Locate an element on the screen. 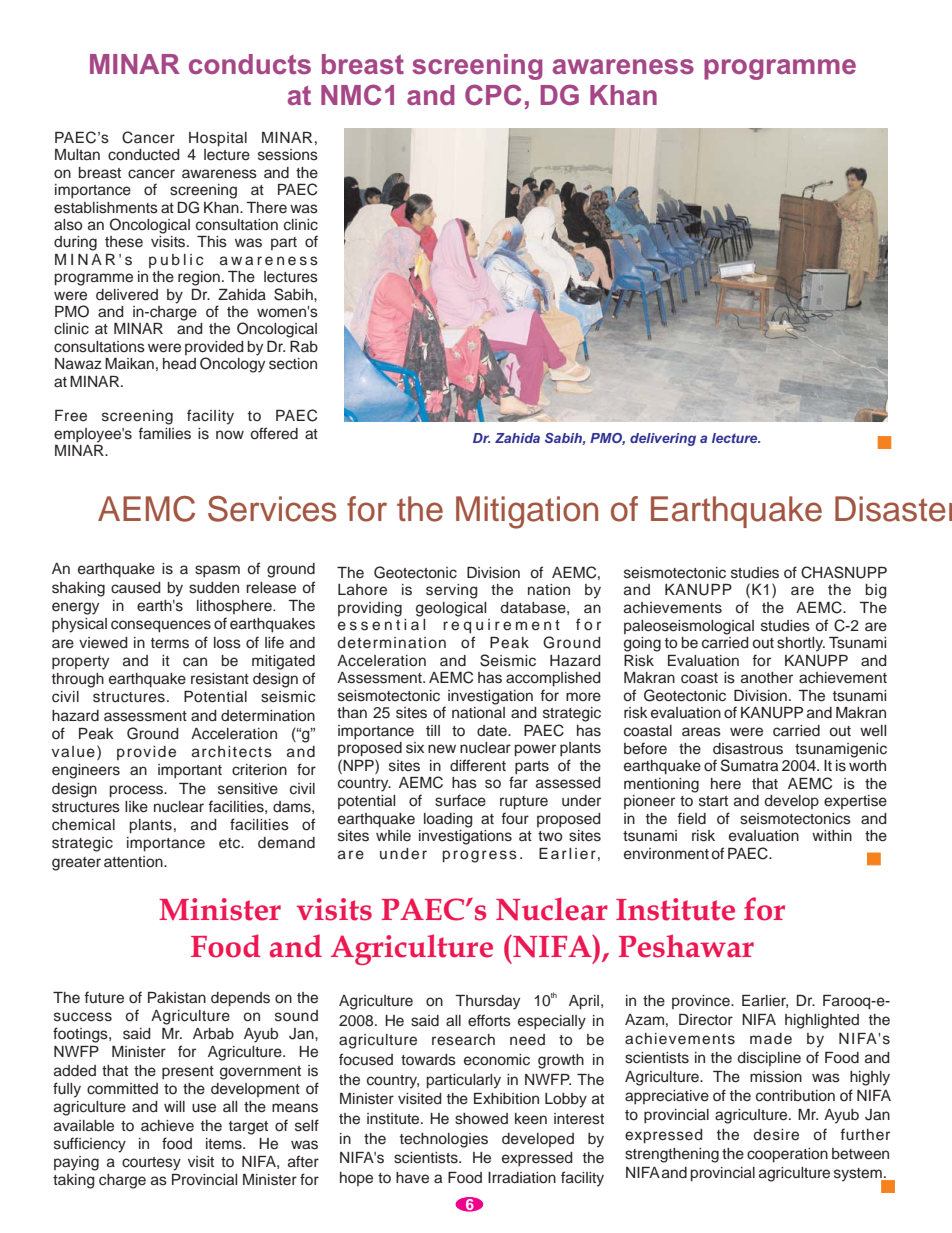 The image size is (952, 1233). sessions is located at coordinates (288, 155).
